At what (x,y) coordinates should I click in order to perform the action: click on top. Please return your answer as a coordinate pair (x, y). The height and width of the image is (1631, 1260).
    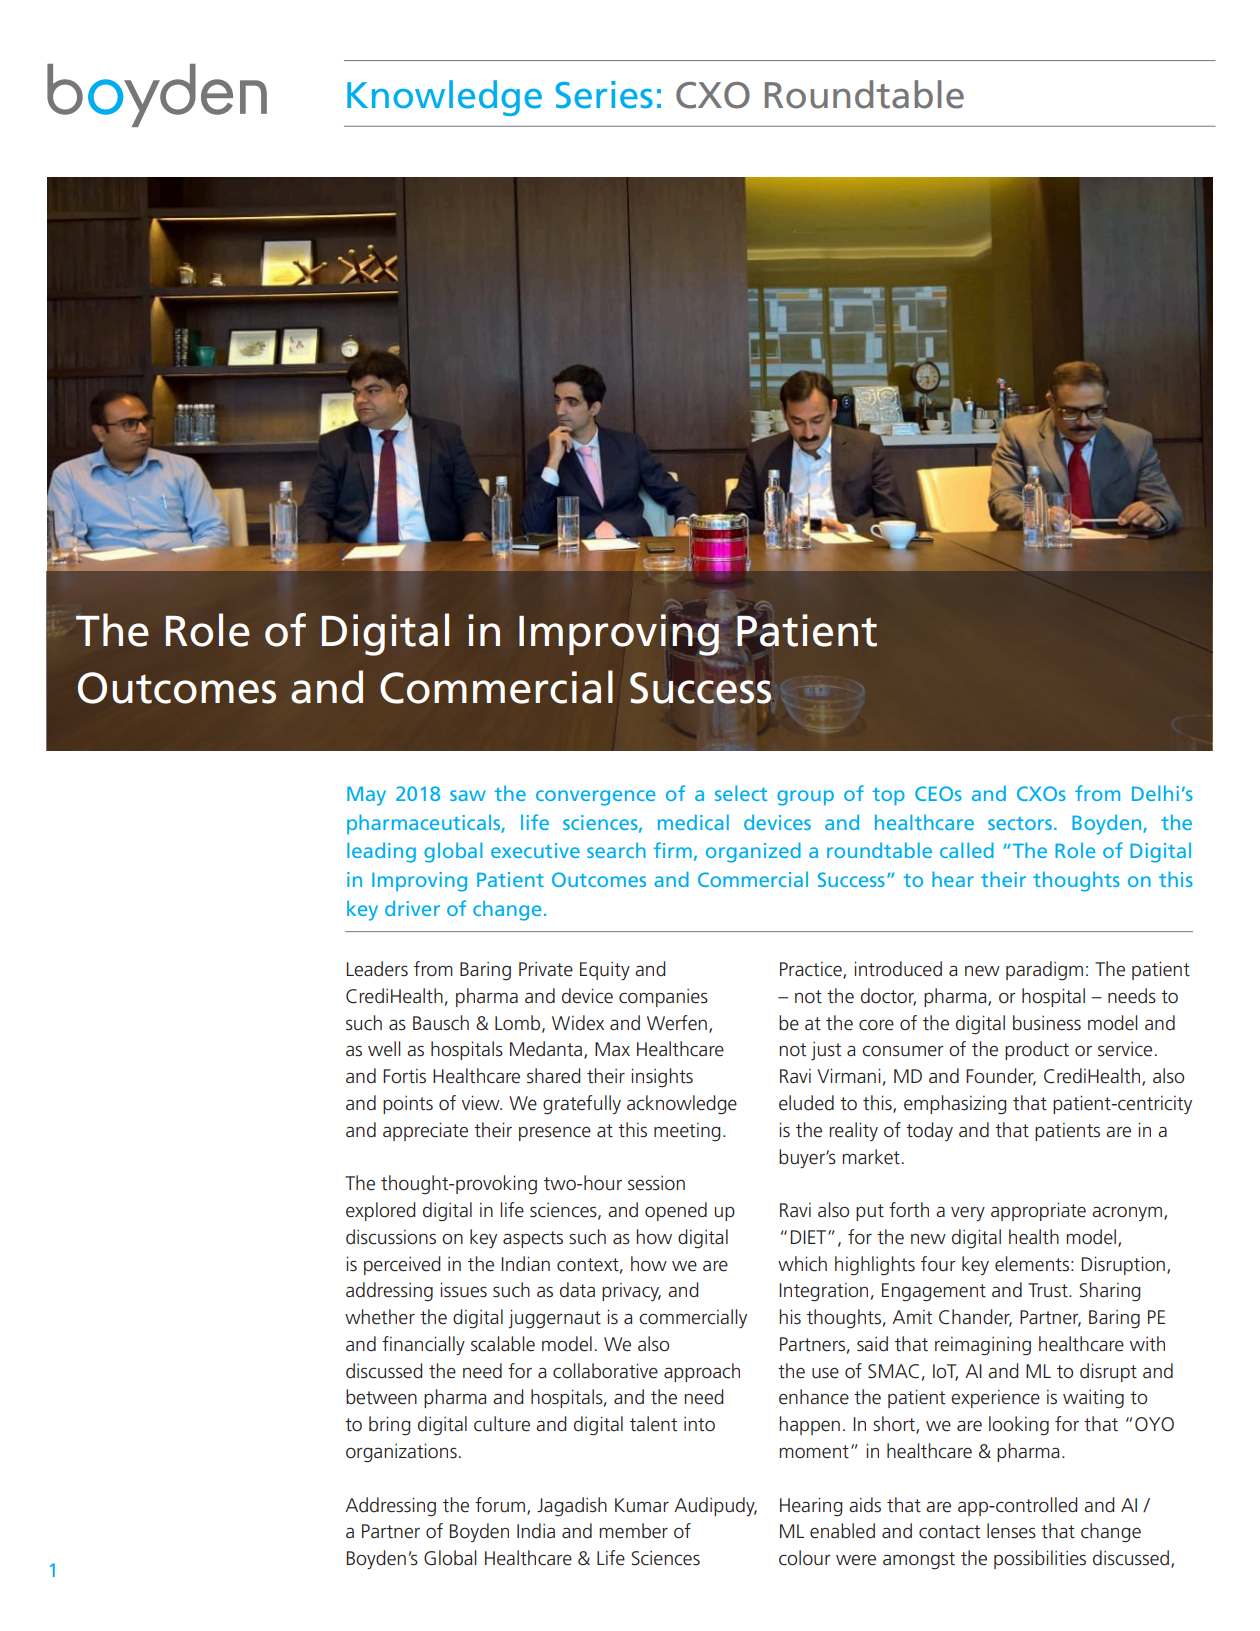
    Looking at the image, I should click on (889, 796).
